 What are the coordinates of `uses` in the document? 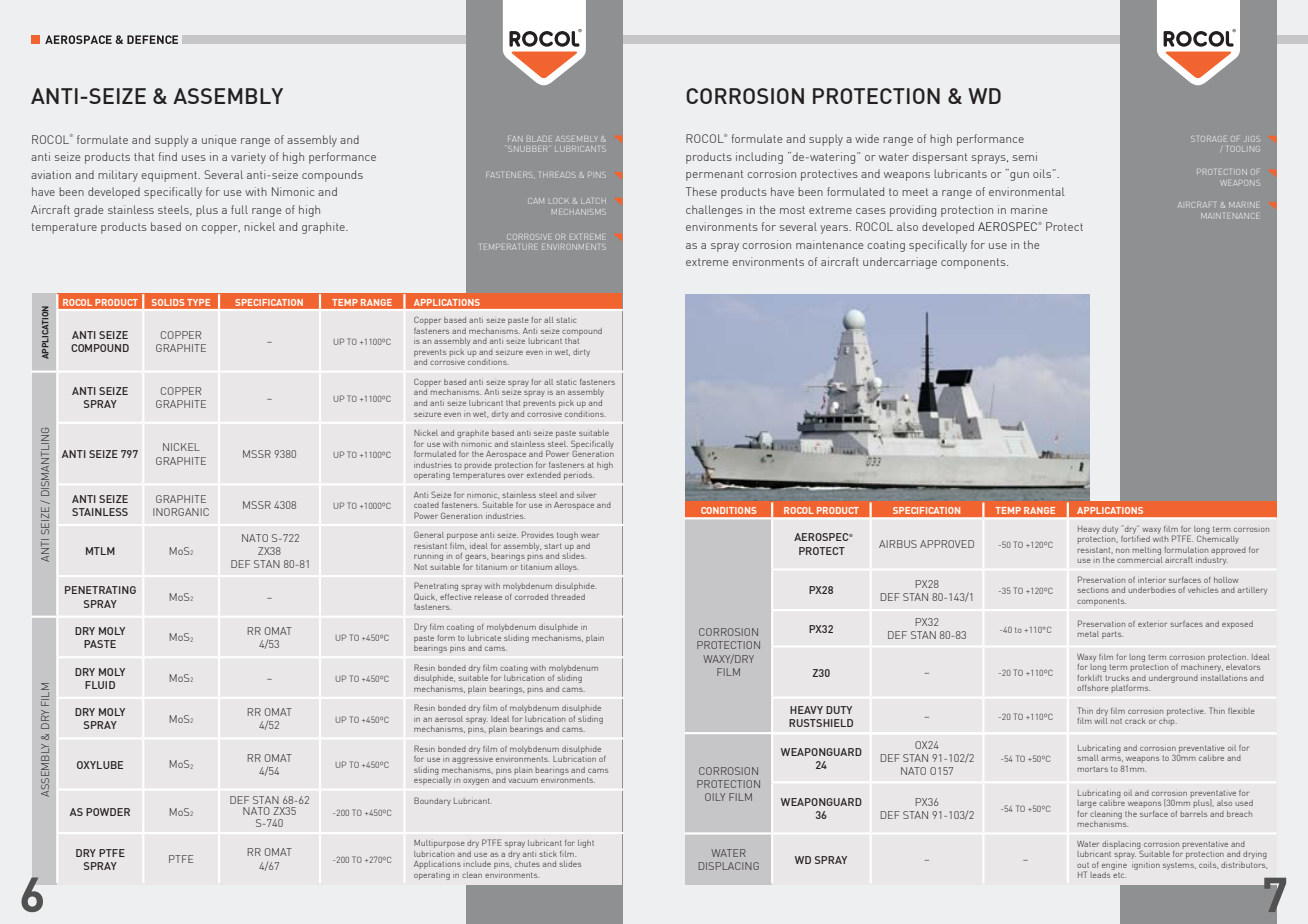 It's located at (194, 158).
